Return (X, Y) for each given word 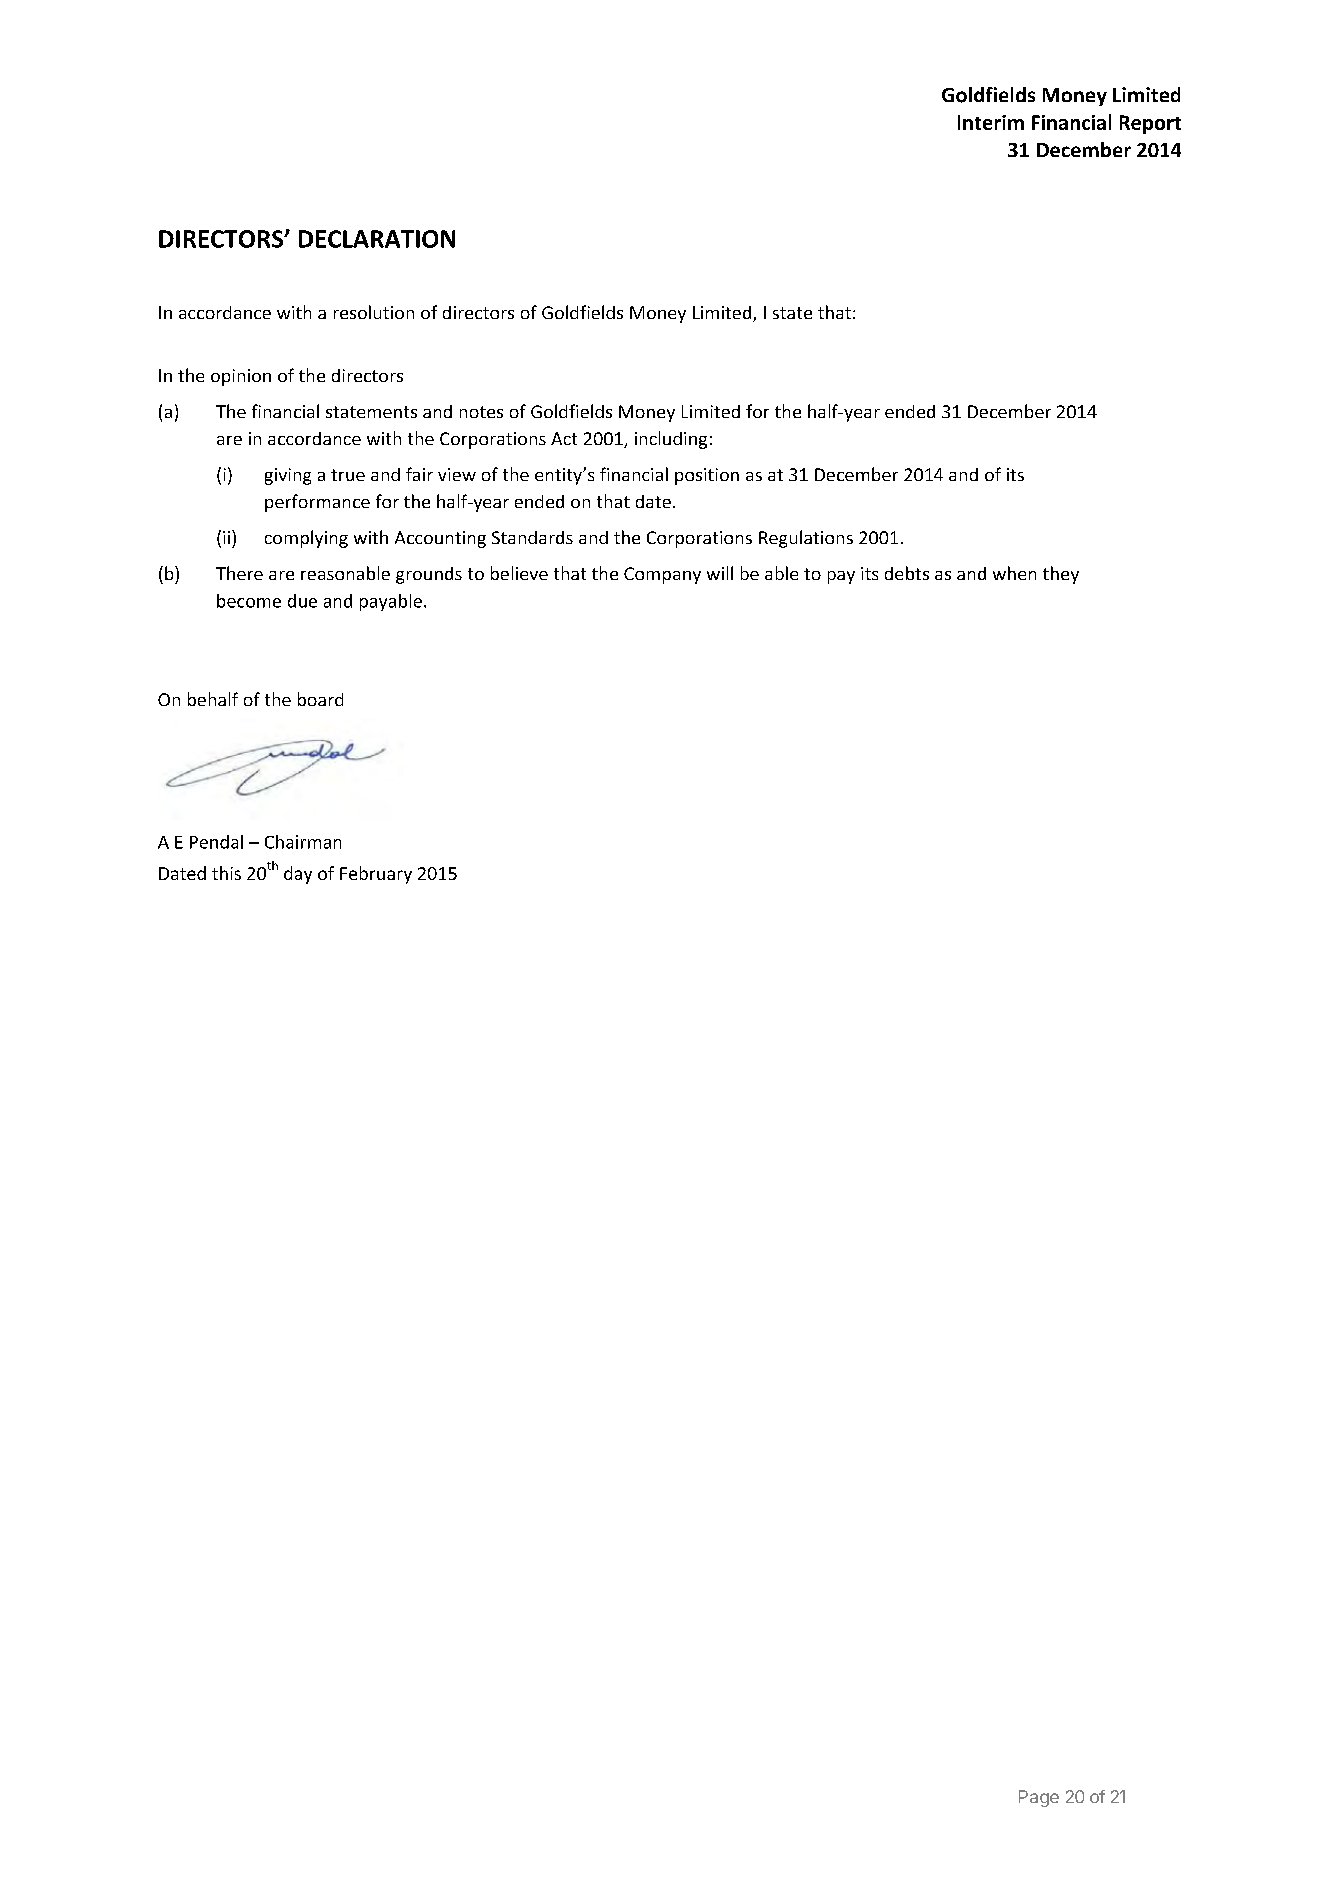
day (298, 875)
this (226, 873)
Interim (991, 122)
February (376, 875)
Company (662, 575)
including (671, 440)
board (320, 699)
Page (1039, 1798)
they (1061, 575)
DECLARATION (377, 239)
